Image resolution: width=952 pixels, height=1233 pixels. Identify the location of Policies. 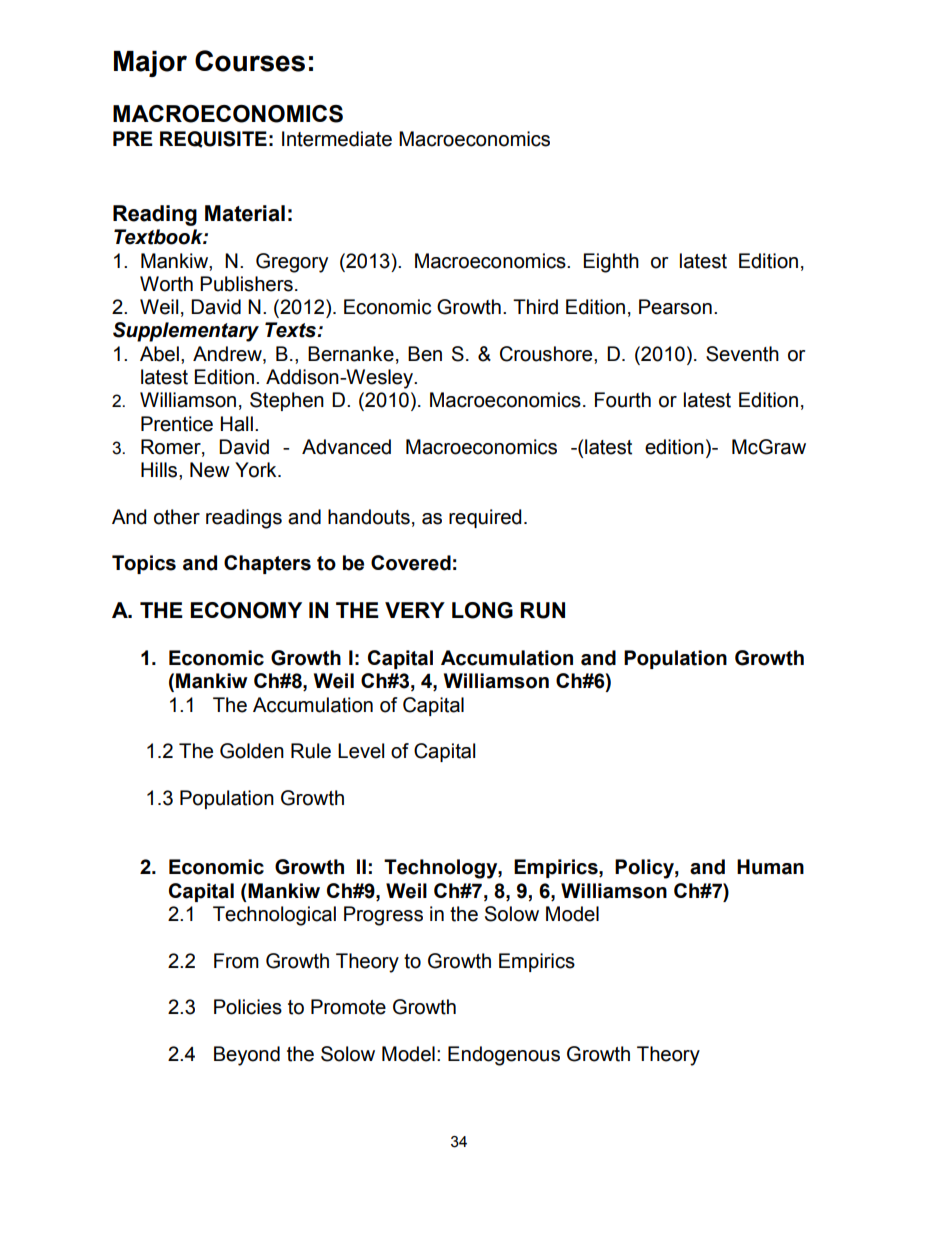
(248, 1007).
